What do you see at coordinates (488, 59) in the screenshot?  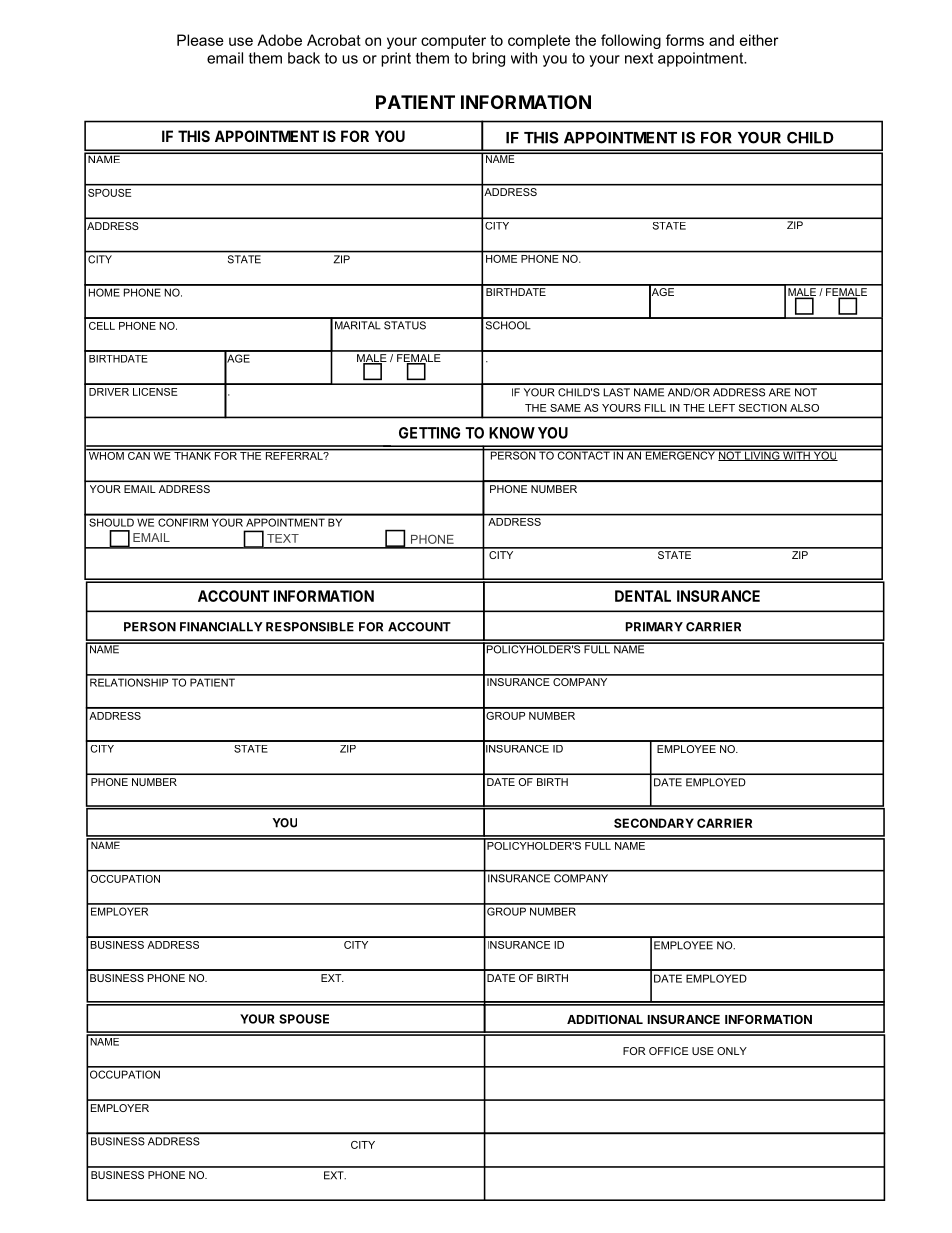 I see `bring` at bounding box center [488, 59].
